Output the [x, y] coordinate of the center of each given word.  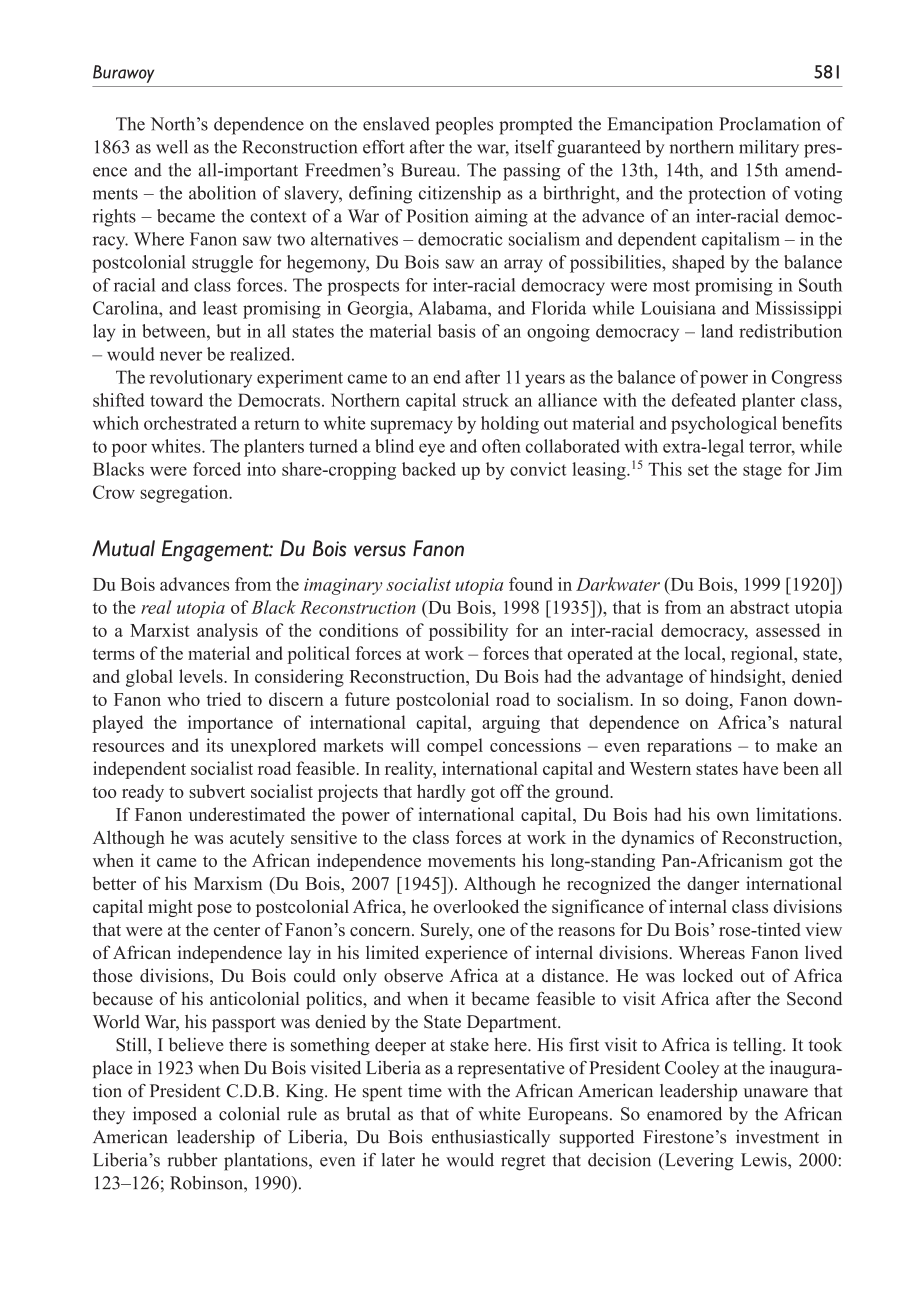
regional [763, 655]
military [769, 149]
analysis [227, 632]
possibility [468, 632]
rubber [192, 1160]
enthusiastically [491, 1138]
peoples [464, 126]
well [172, 147]
